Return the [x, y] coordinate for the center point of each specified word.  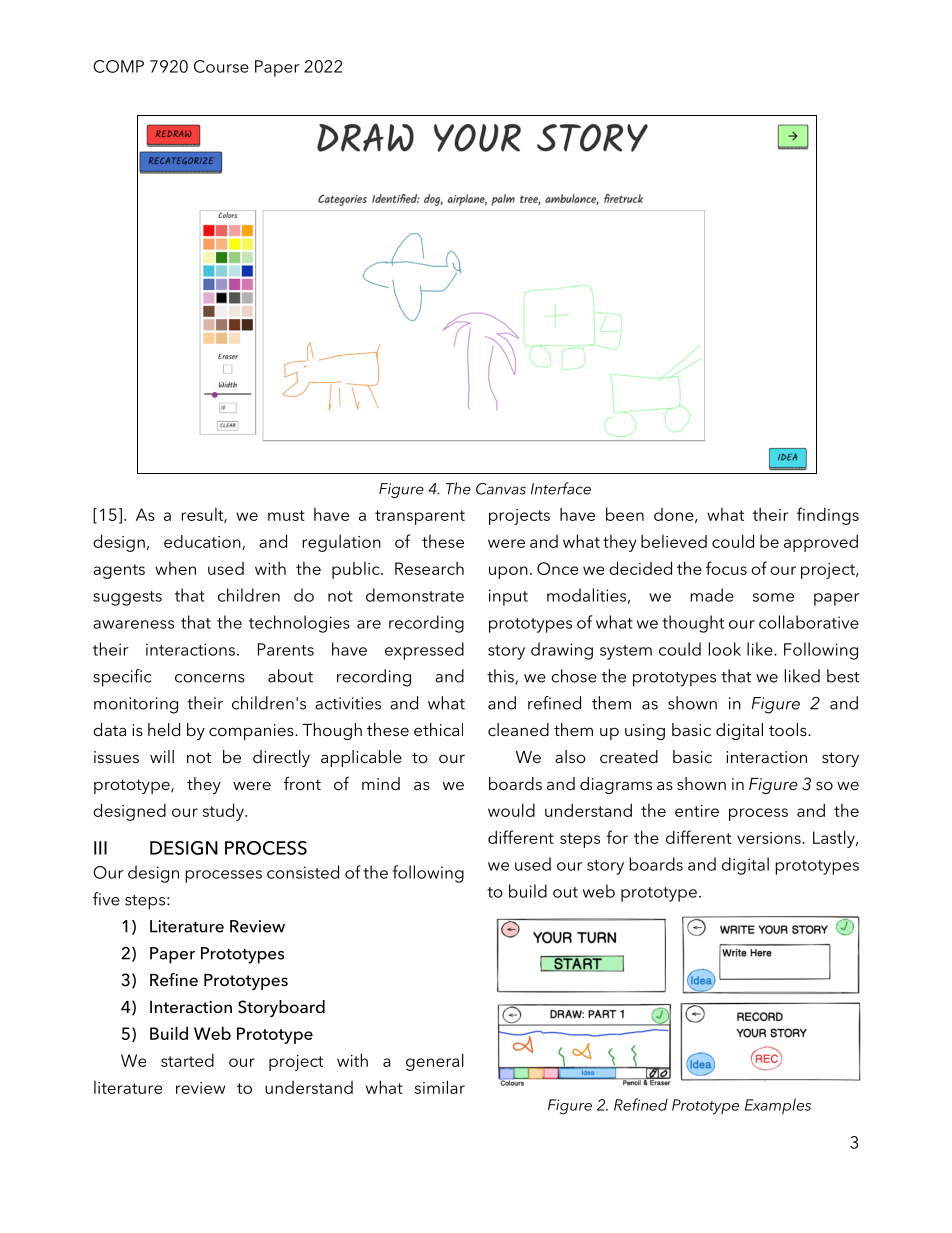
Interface [561, 488]
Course [221, 66]
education [203, 542]
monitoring [136, 705]
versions [770, 838]
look [725, 649]
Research [429, 568]
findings [828, 516]
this [501, 677]
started [187, 1060]
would [511, 810]
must [286, 515]
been [625, 514]
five [106, 899]
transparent [420, 517]
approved [821, 543]
